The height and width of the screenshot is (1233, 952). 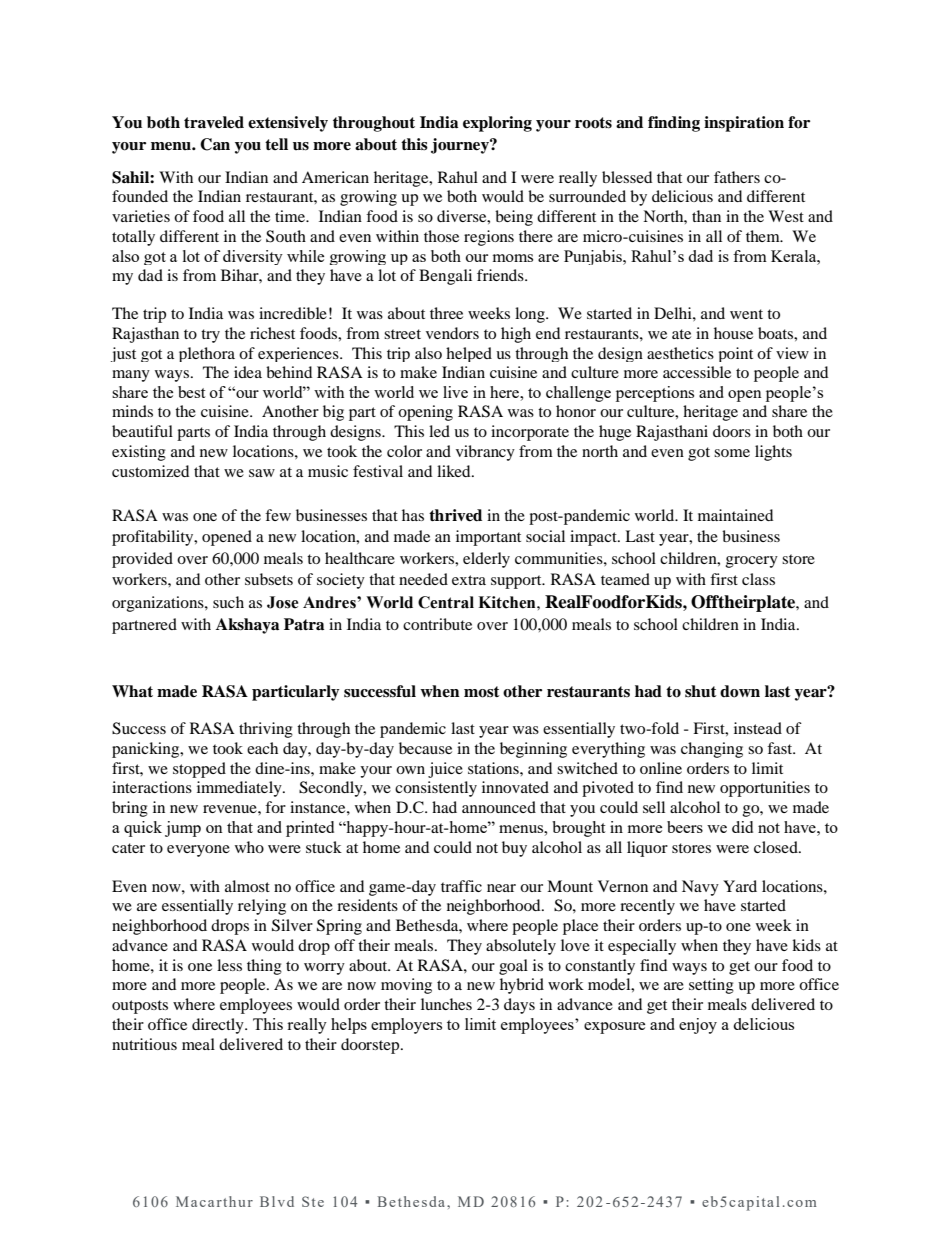 What do you see at coordinates (436, 789) in the screenshot?
I see `consistently` at bounding box center [436, 789].
